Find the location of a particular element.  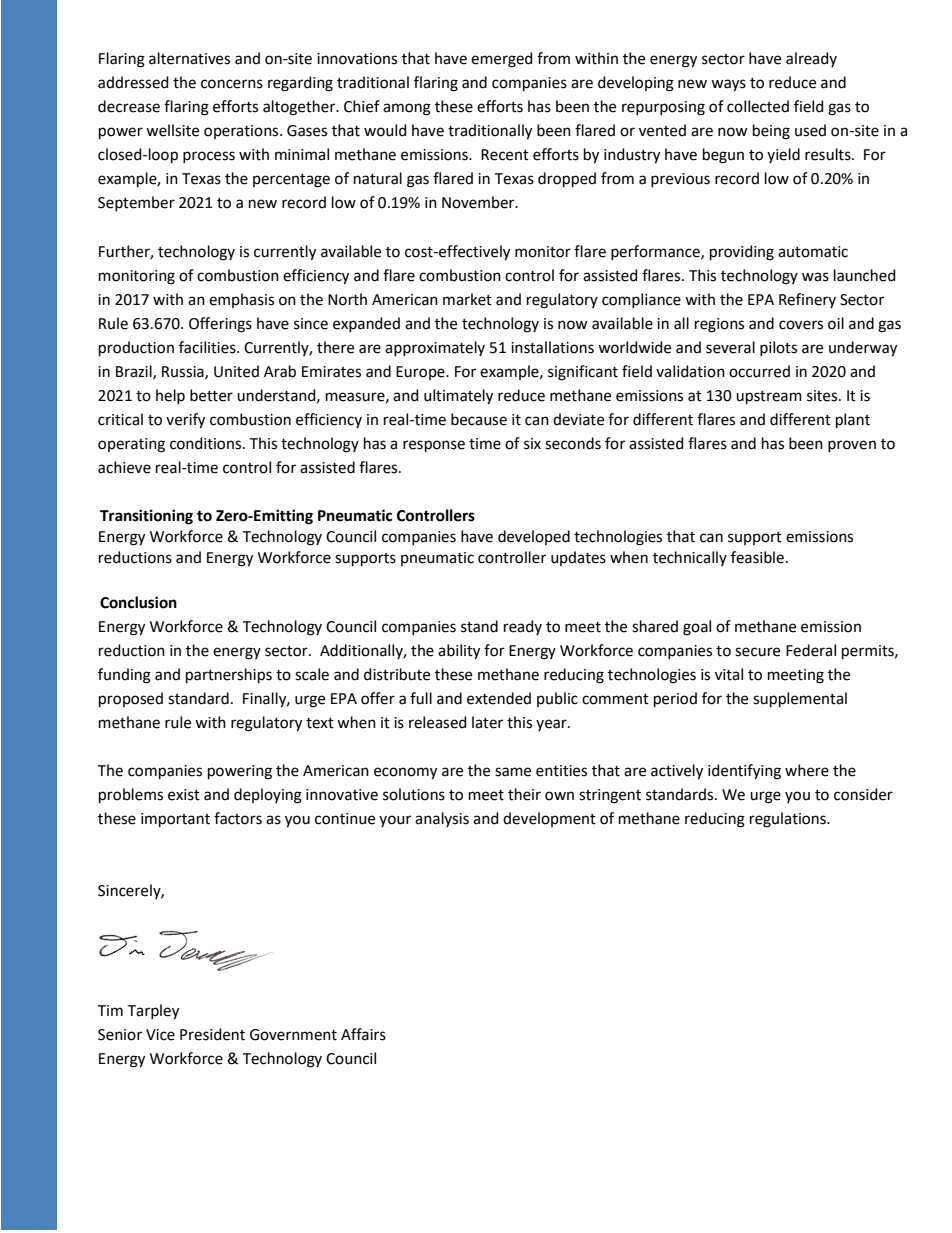

market is located at coordinates (467, 299).
